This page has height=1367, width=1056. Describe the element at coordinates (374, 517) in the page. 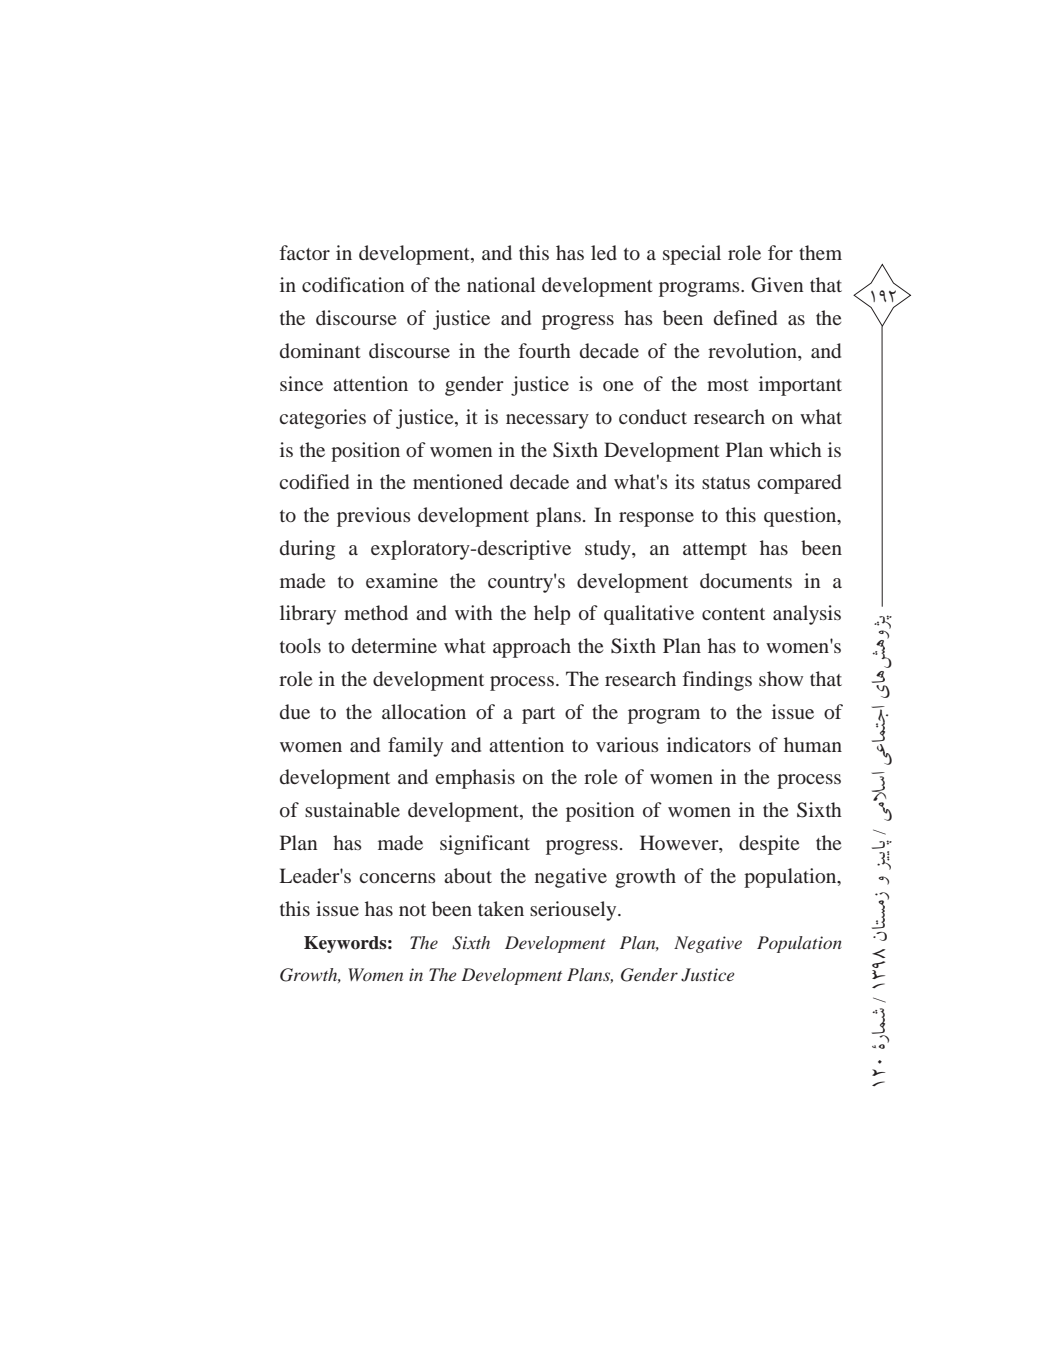

I see `previous` at that location.
